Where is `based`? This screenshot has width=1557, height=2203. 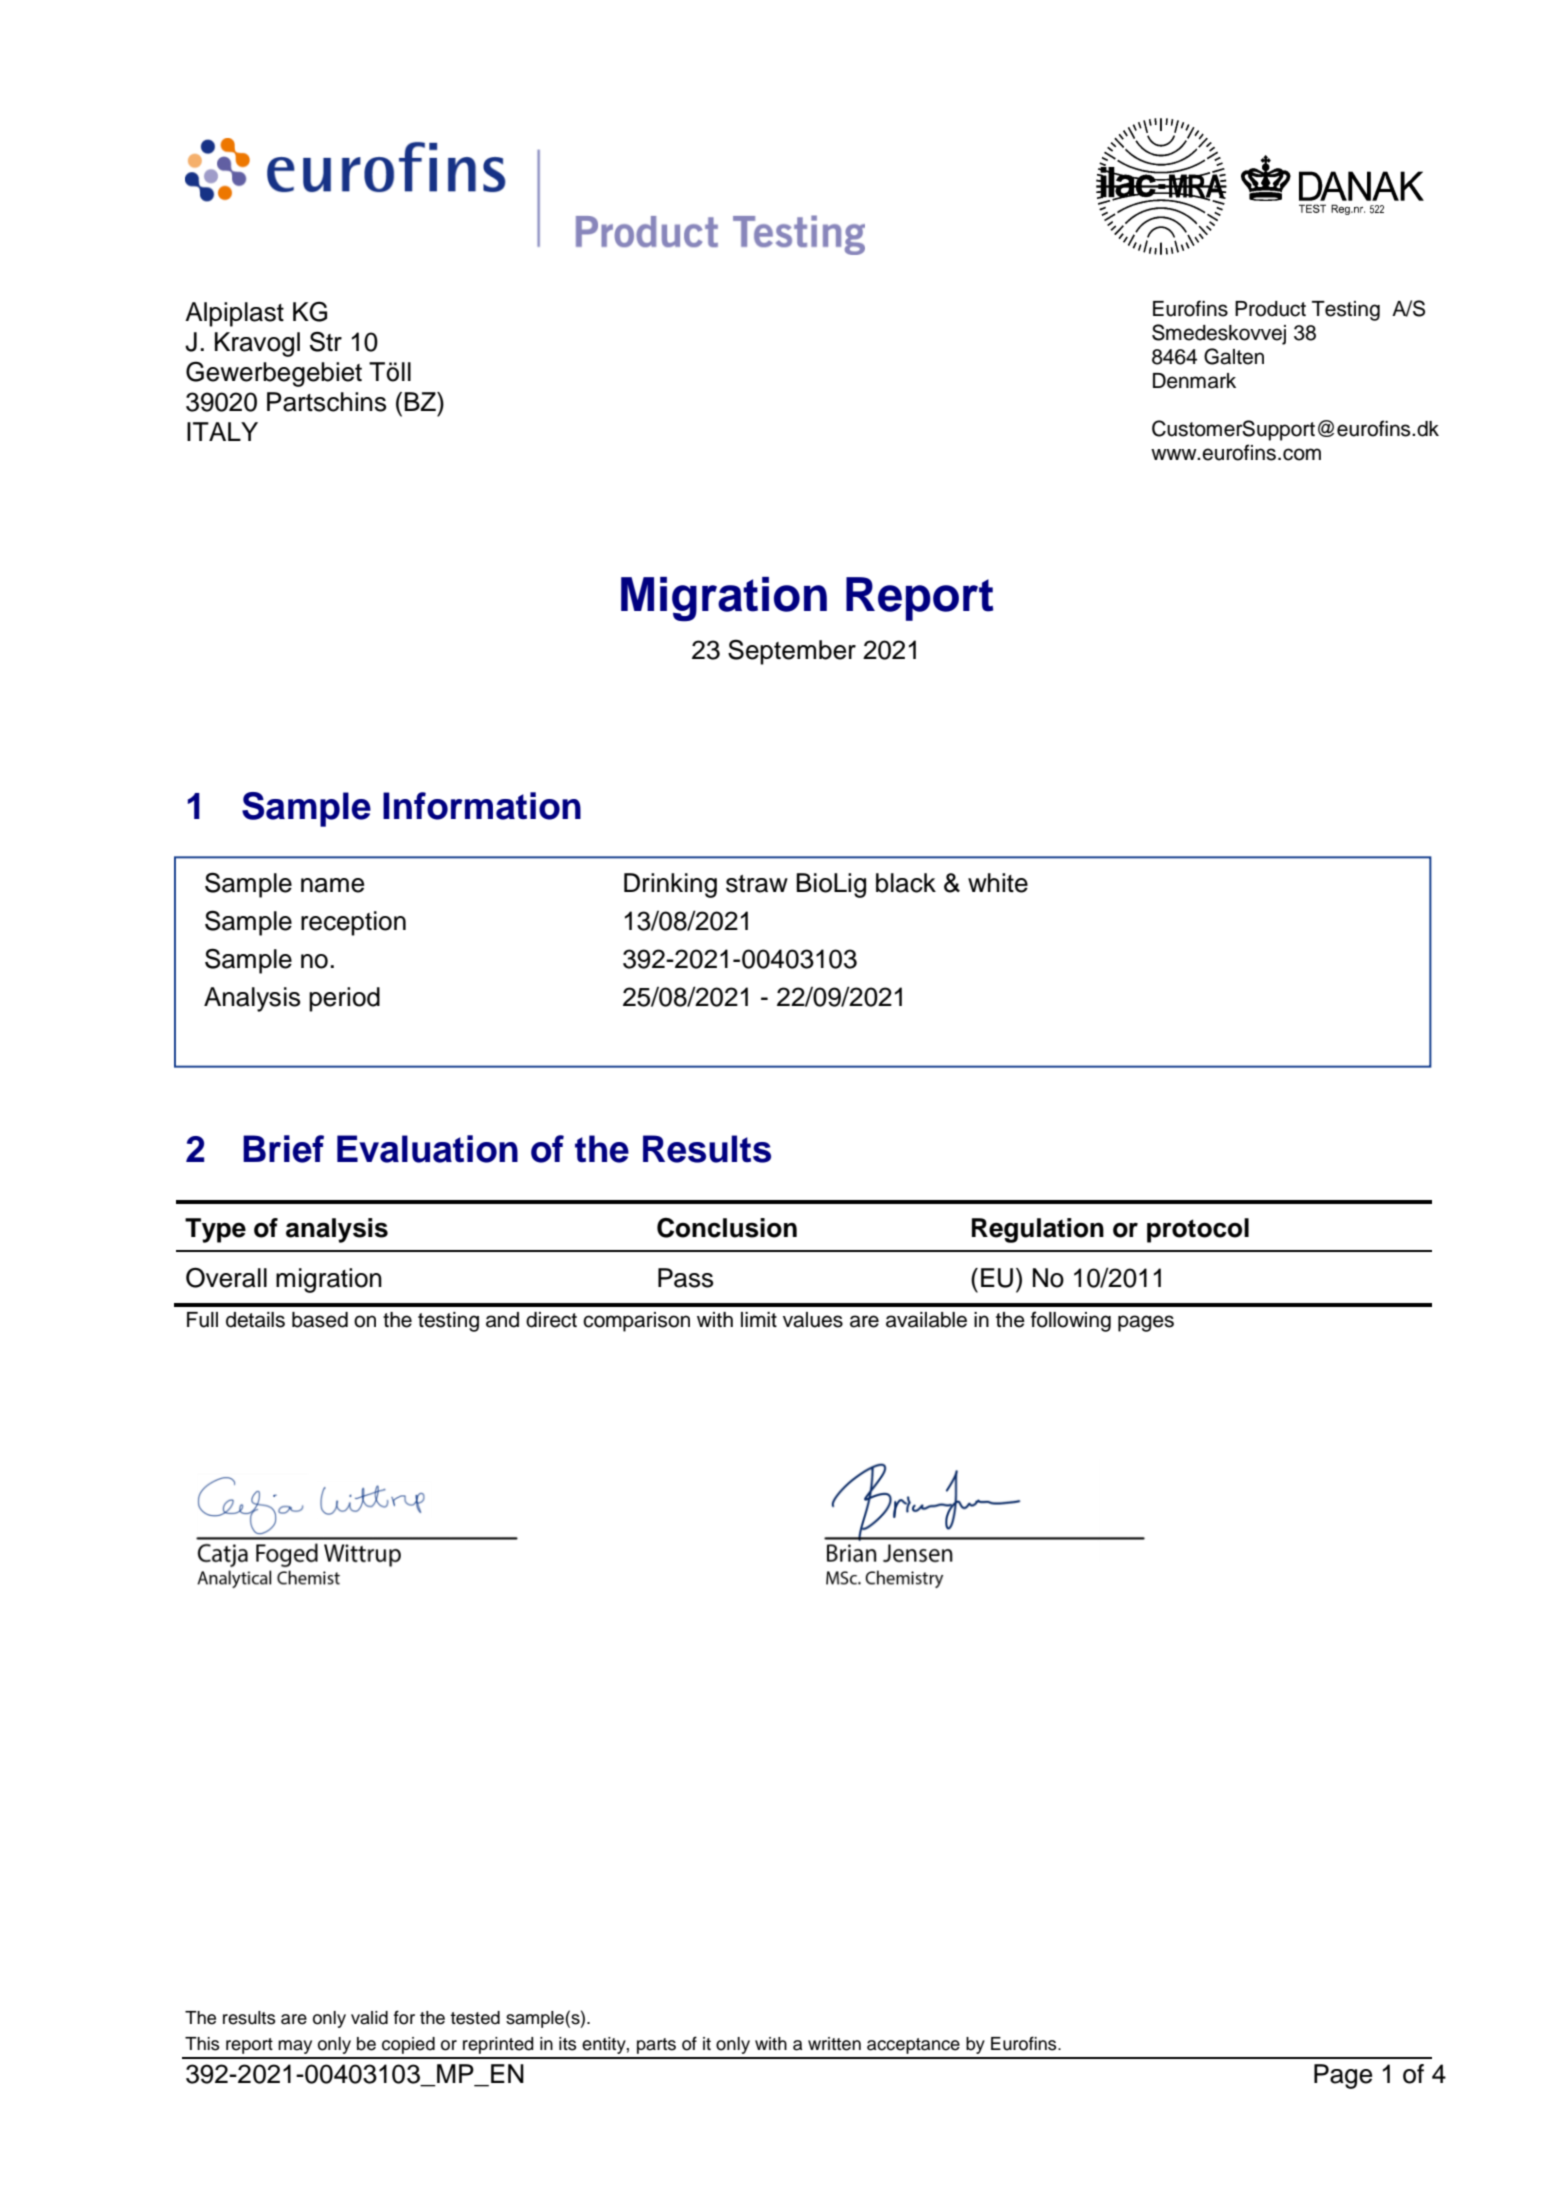 based is located at coordinates (320, 1320).
